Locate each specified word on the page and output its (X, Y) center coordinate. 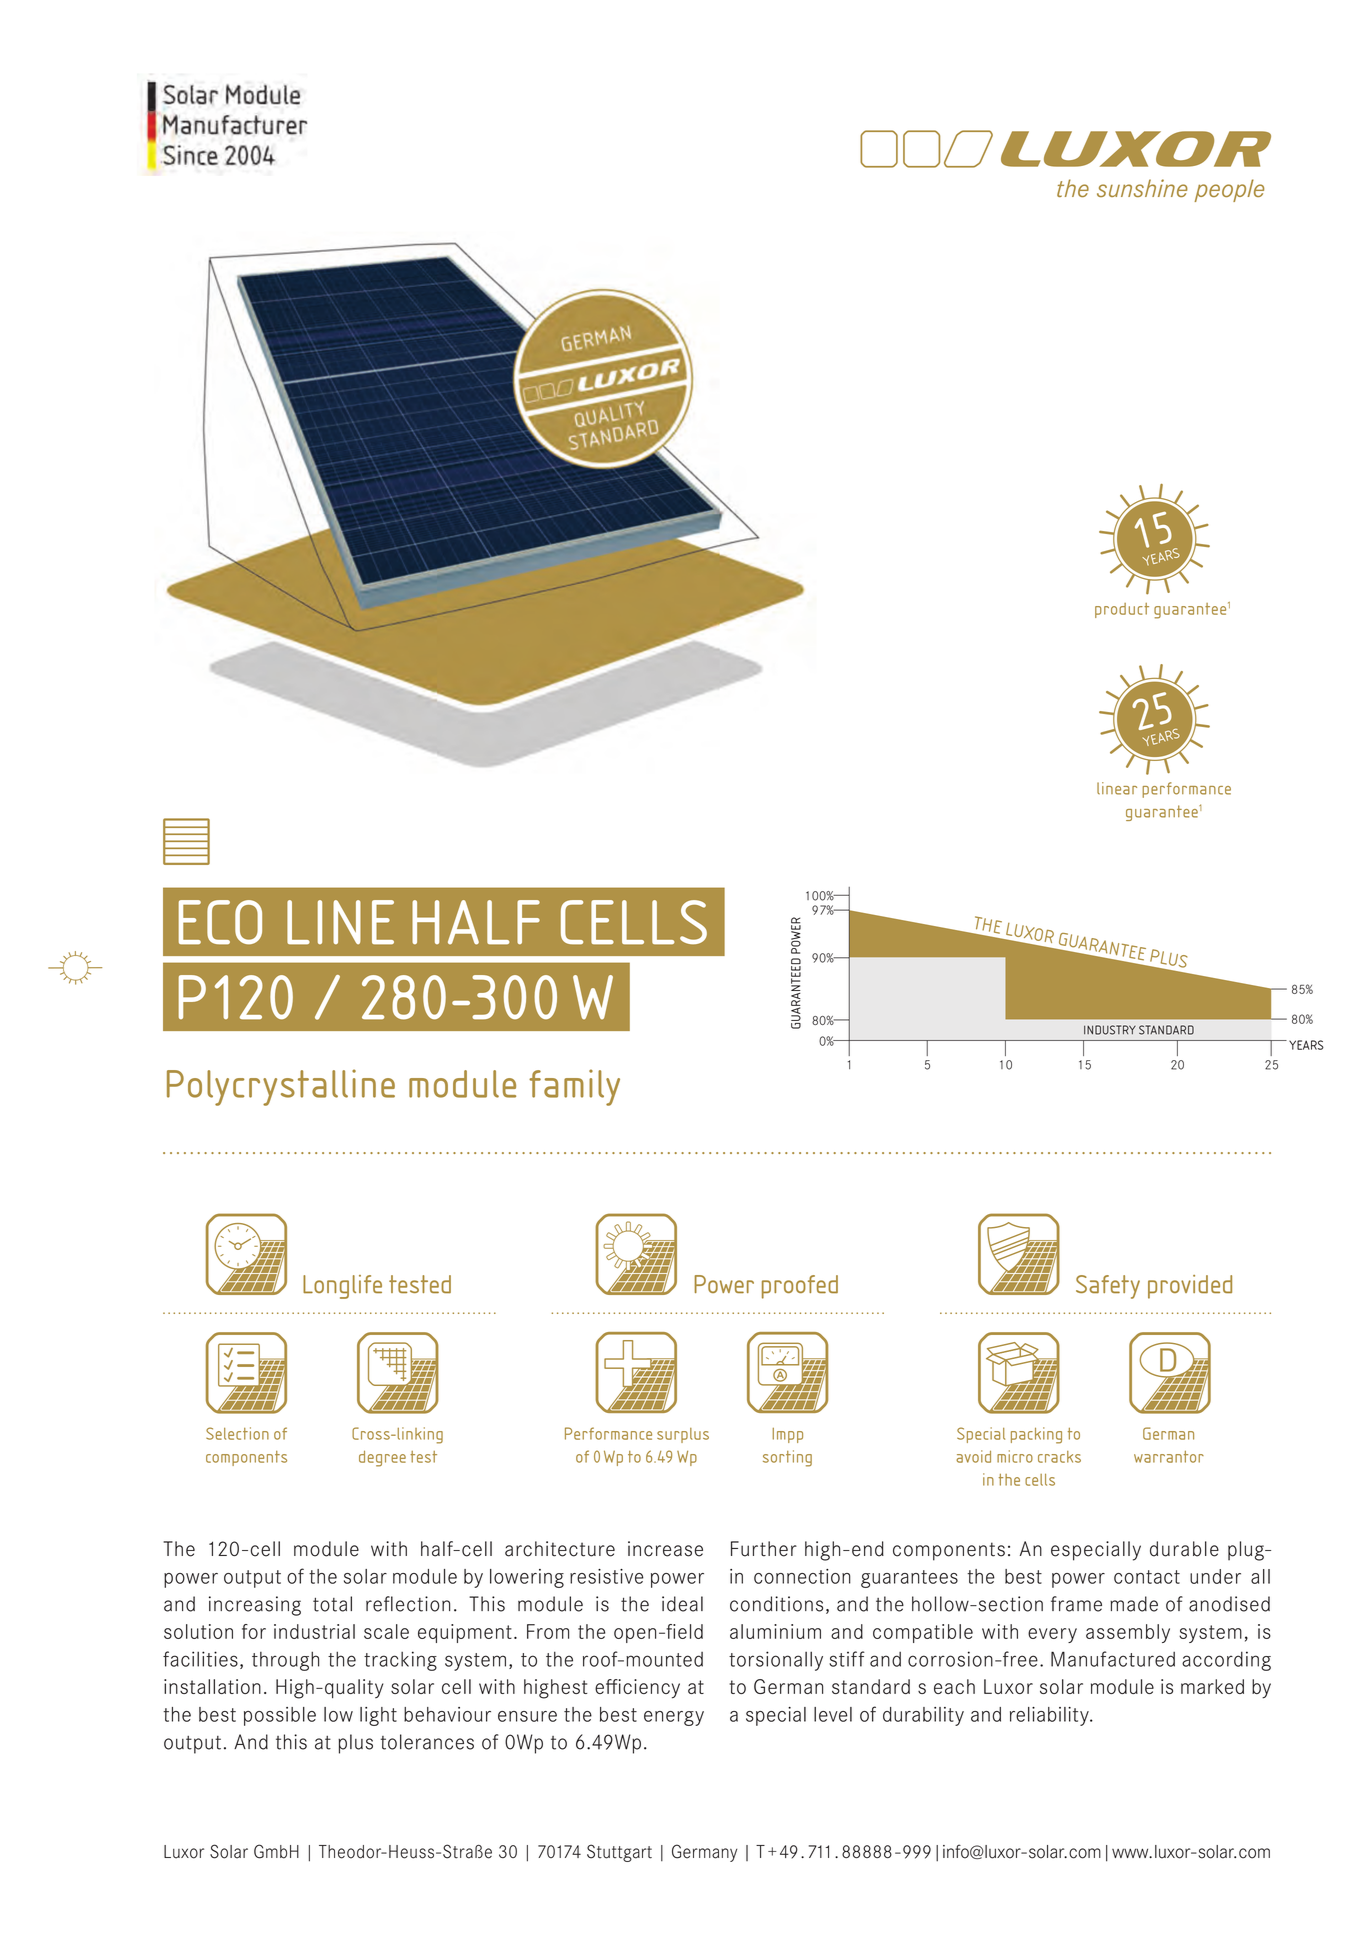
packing (1036, 1435)
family (574, 1087)
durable (1184, 1549)
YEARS (1306, 1045)
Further (764, 1549)
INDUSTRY (1110, 1030)
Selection (237, 1433)
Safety (1108, 1287)
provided (1190, 1287)
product (1122, 610)
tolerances (427, 1742)
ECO (220, 922)
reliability (1050, 1716)
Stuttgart (619, 1853)
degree (382, 1459)
